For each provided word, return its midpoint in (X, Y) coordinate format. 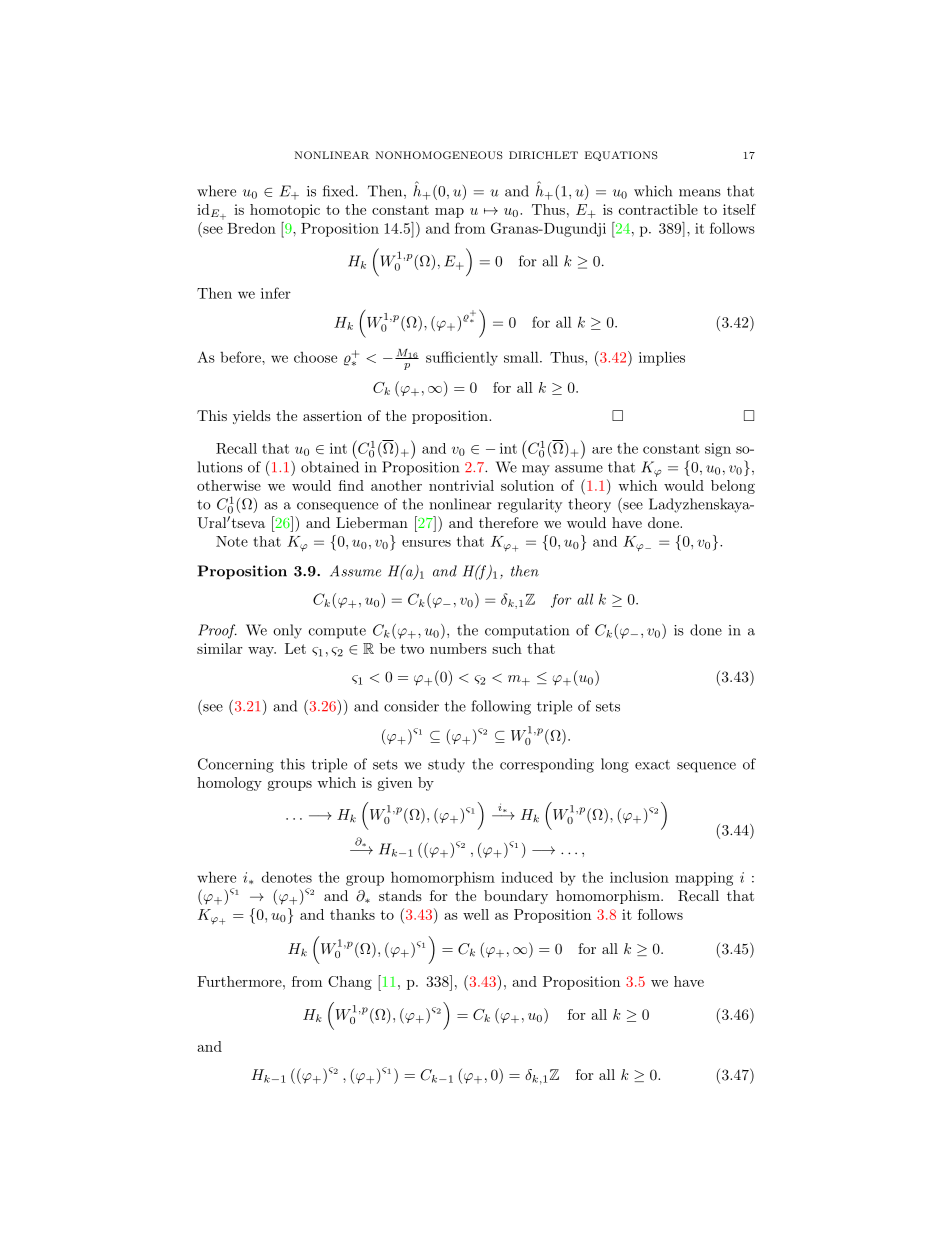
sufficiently (462, 358)
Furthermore (240, 981)
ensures (426, 543)
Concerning (236, 765)
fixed (340, 191)
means (700, 193)
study (446, 765)
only (287, 631)
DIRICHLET (543, 155)
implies (662, 358)
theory (589, 505)
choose (315, 357)
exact (652, 765)
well (476, 914)
